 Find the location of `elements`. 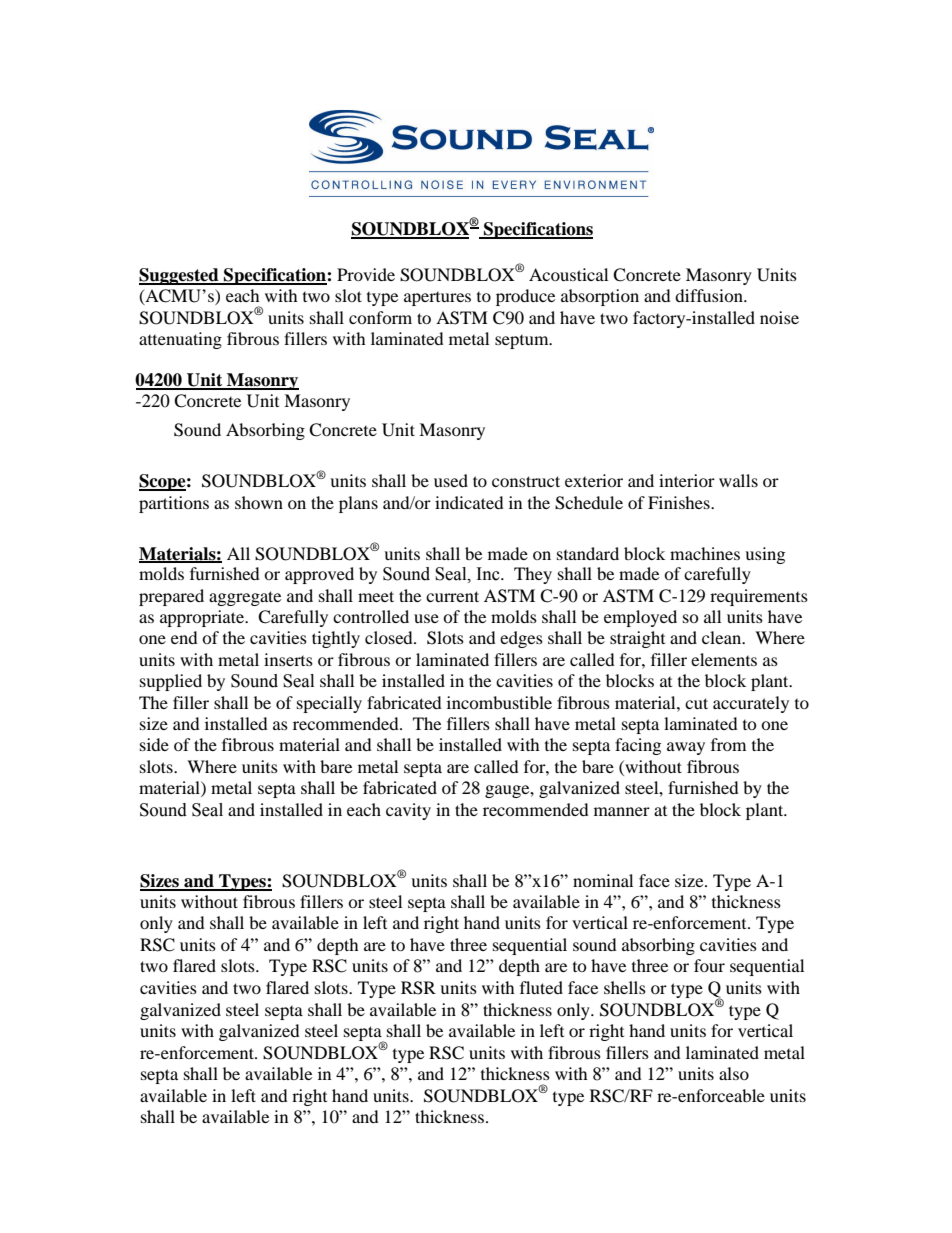

elements is located at coordinates (724, 659).
